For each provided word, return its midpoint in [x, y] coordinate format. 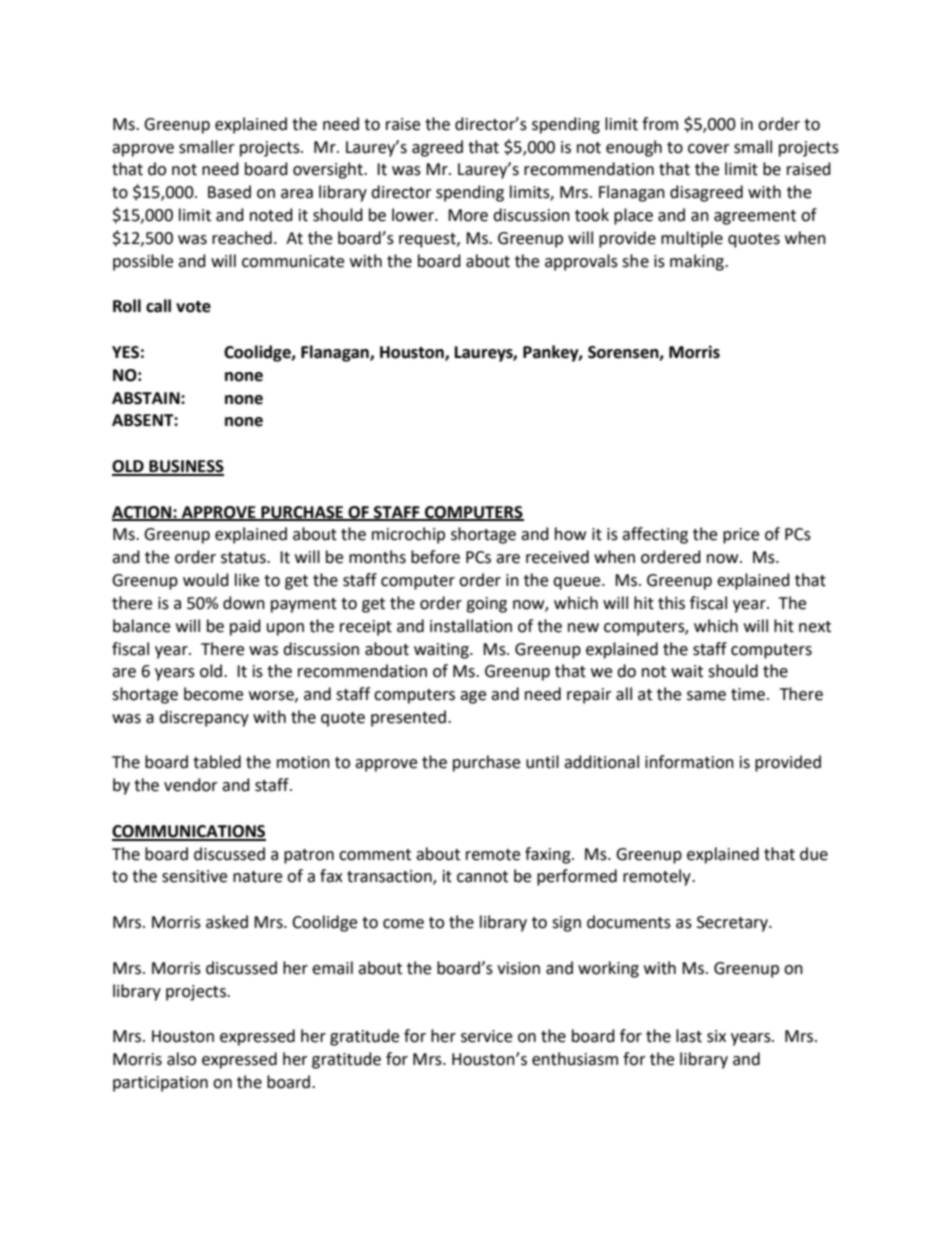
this [671, 603]
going [486, 605]
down [244, 603]
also [181, 1059]
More [468, 215]
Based [229, 192]
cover [709, 149]
